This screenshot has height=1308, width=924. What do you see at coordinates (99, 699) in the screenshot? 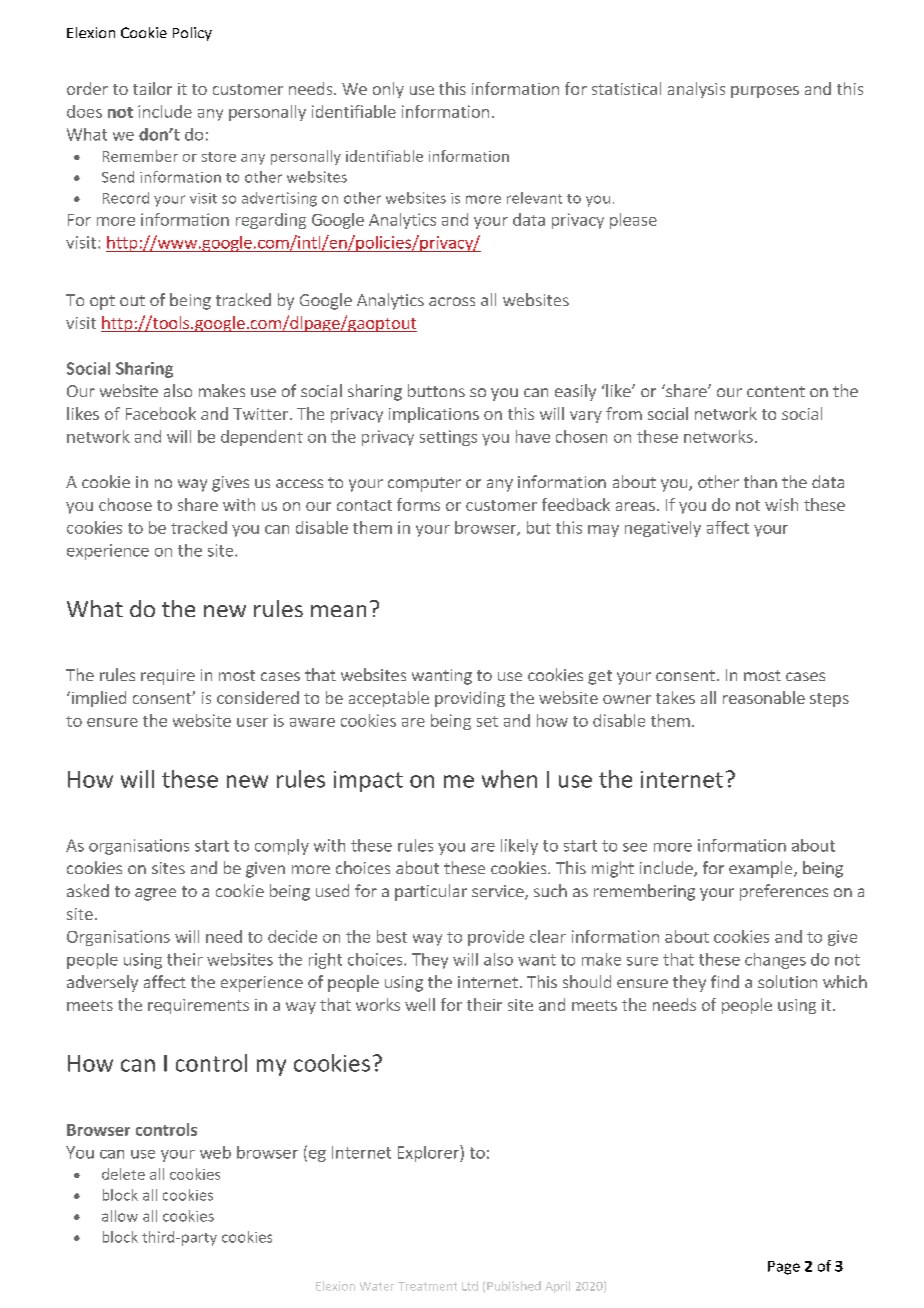
I see `implied` at bounding box center [99, 699].
